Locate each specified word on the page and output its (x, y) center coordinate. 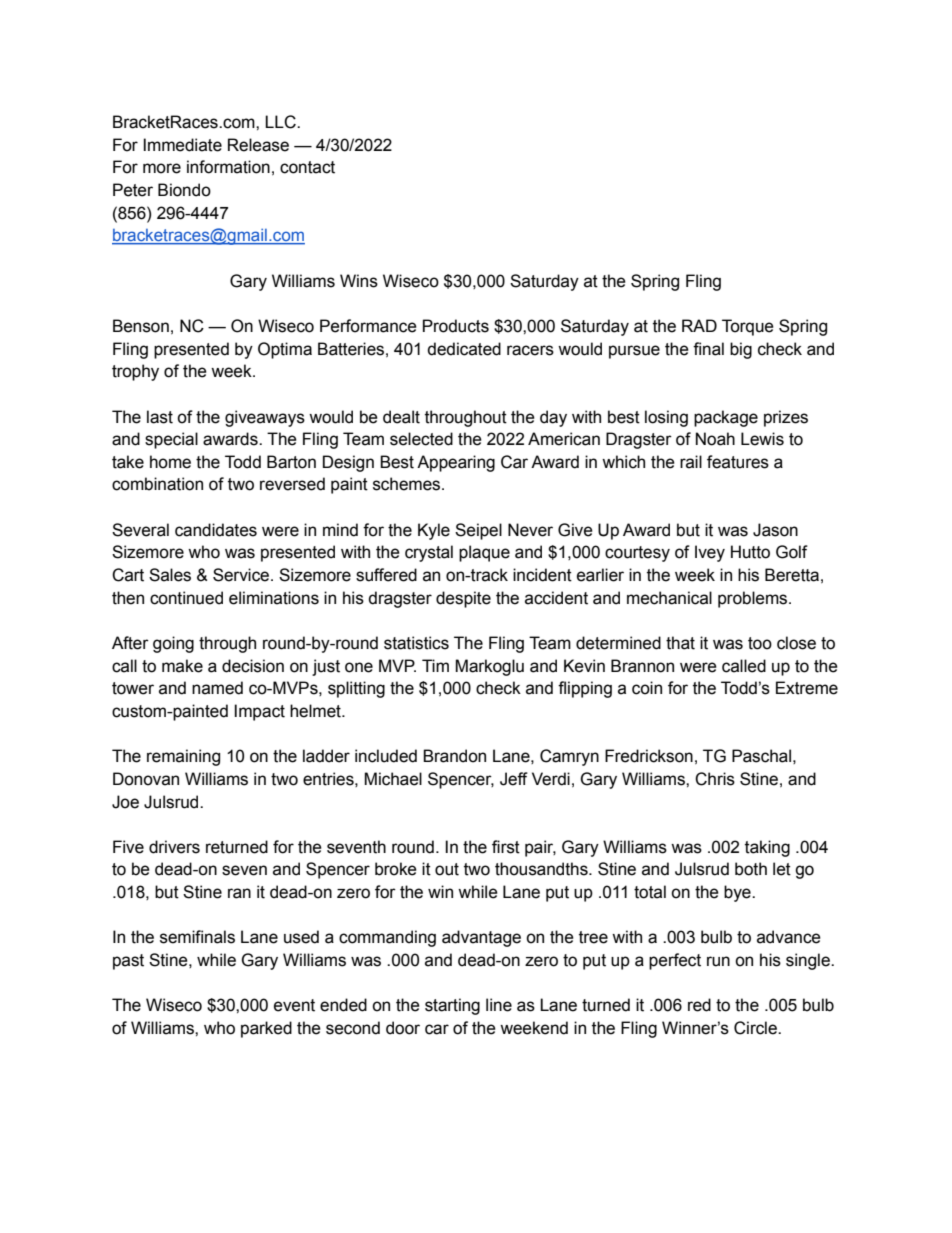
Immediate (182, 145)
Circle (756, 1028)
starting (452, 1006)
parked (266, 1029)
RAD (699, 325)
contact (307, 167)
